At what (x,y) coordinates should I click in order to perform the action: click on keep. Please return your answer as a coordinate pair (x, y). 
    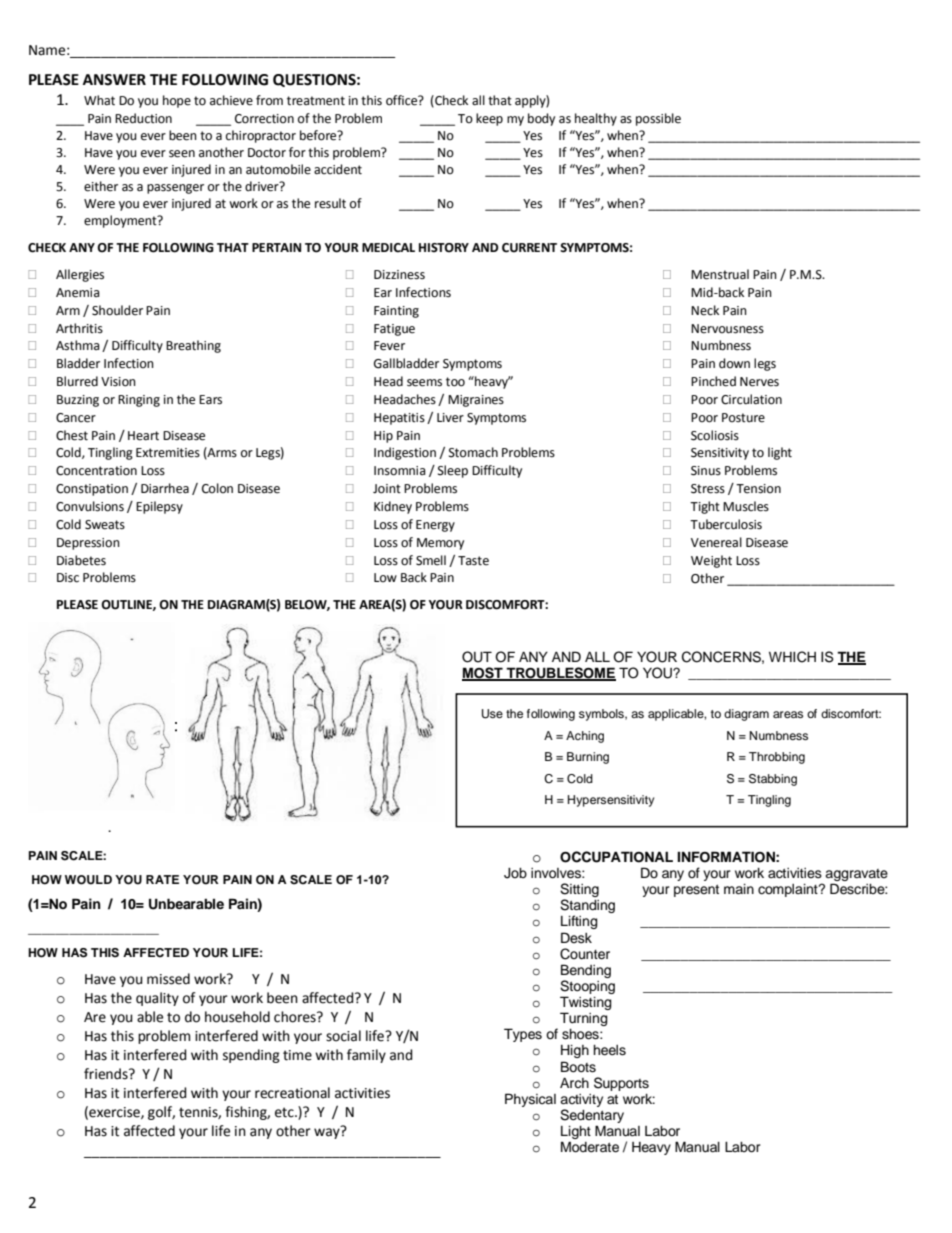
    Looking at the image, I should click on (489, 119).
